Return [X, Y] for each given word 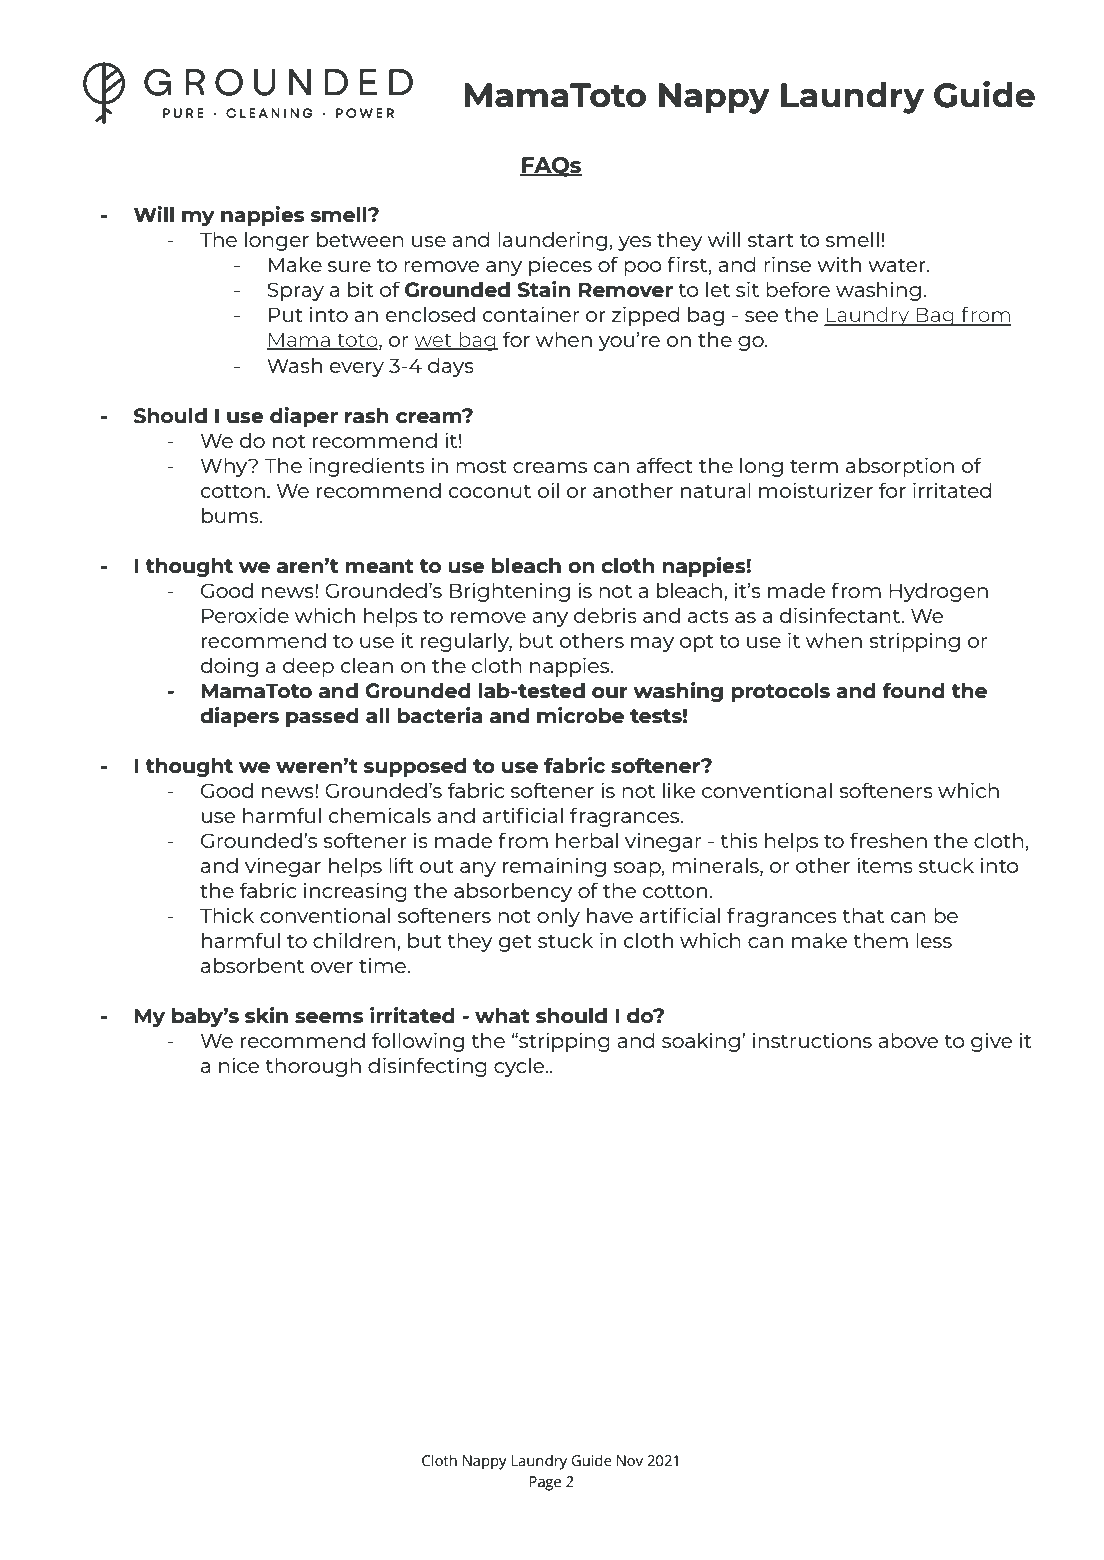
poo [643, 268]
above [908, 1040]
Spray [296, 291]
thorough [313, 1067]
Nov [630, 1460]
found [913, 690]
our [610, 692]
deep [308, 667]
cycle [520, 1067]
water [898, 265]
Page [545, 1483]
